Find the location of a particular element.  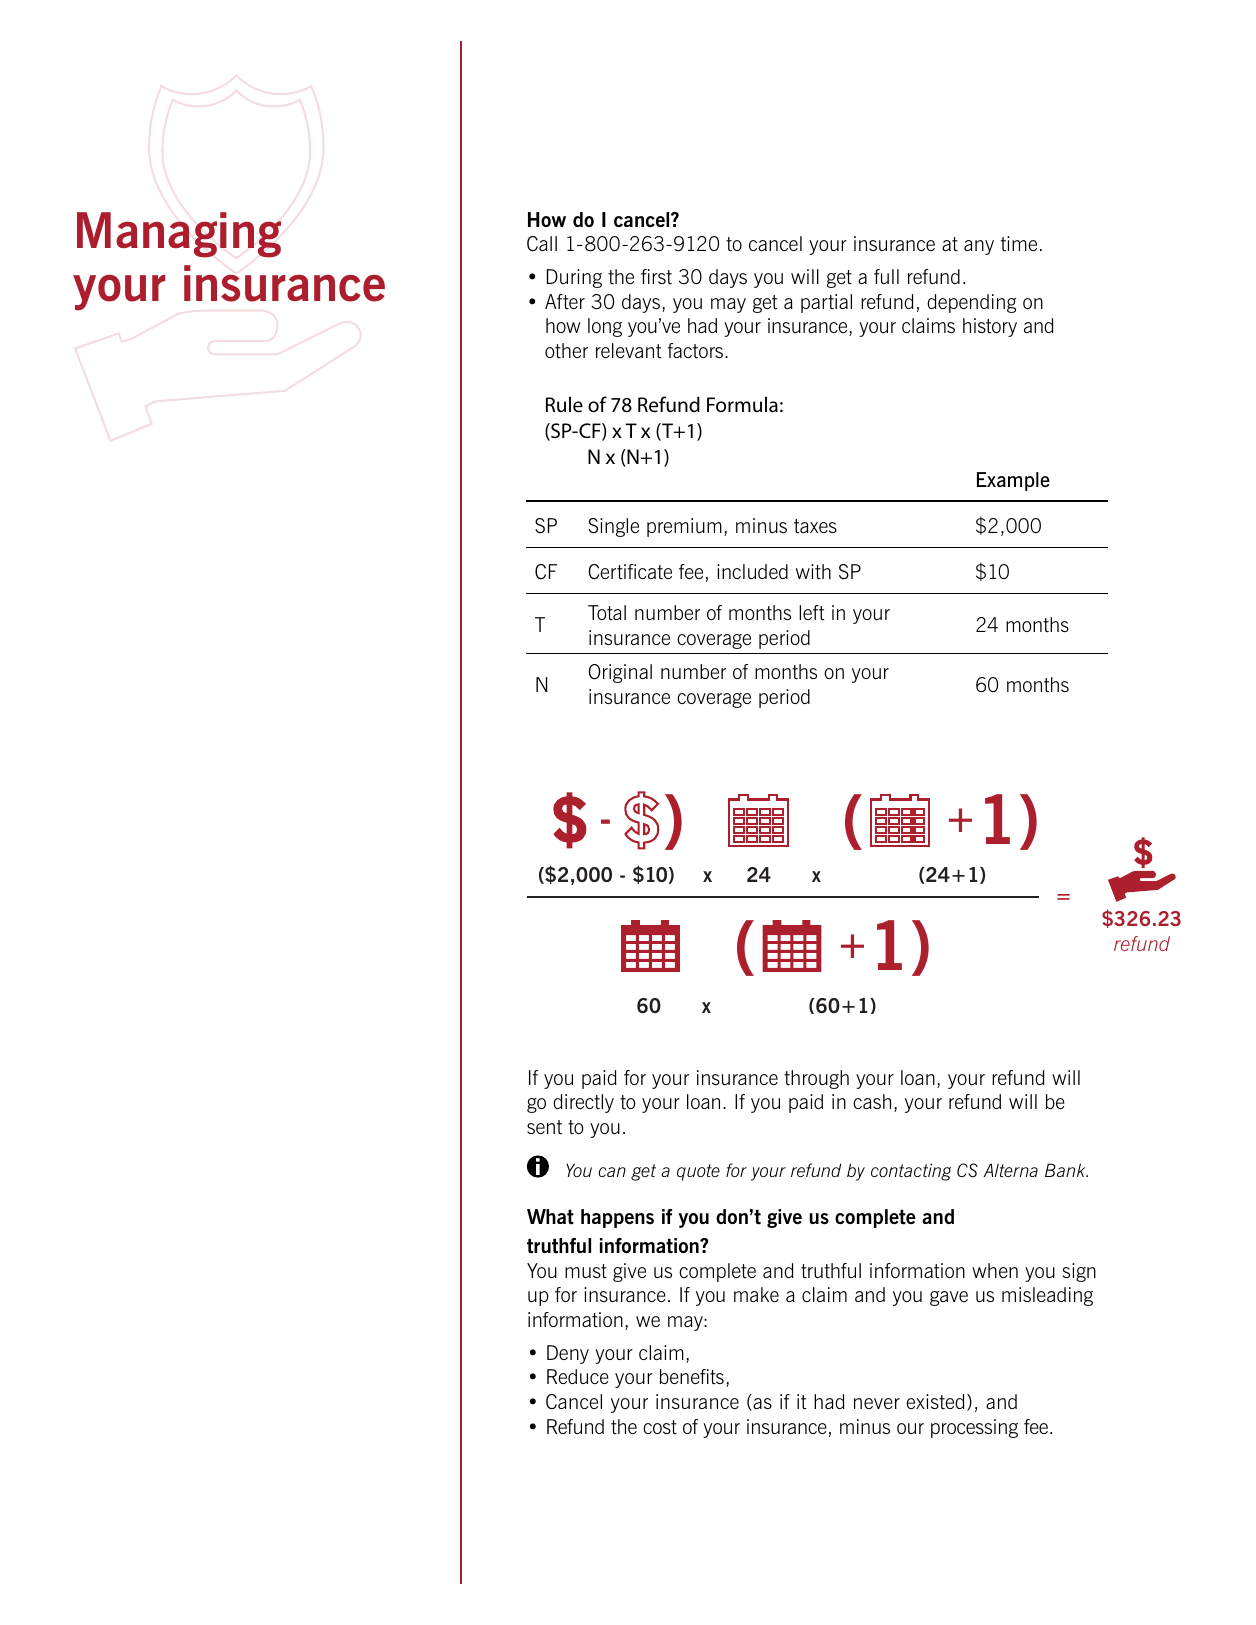

first is located at coordinates (656, 276).
